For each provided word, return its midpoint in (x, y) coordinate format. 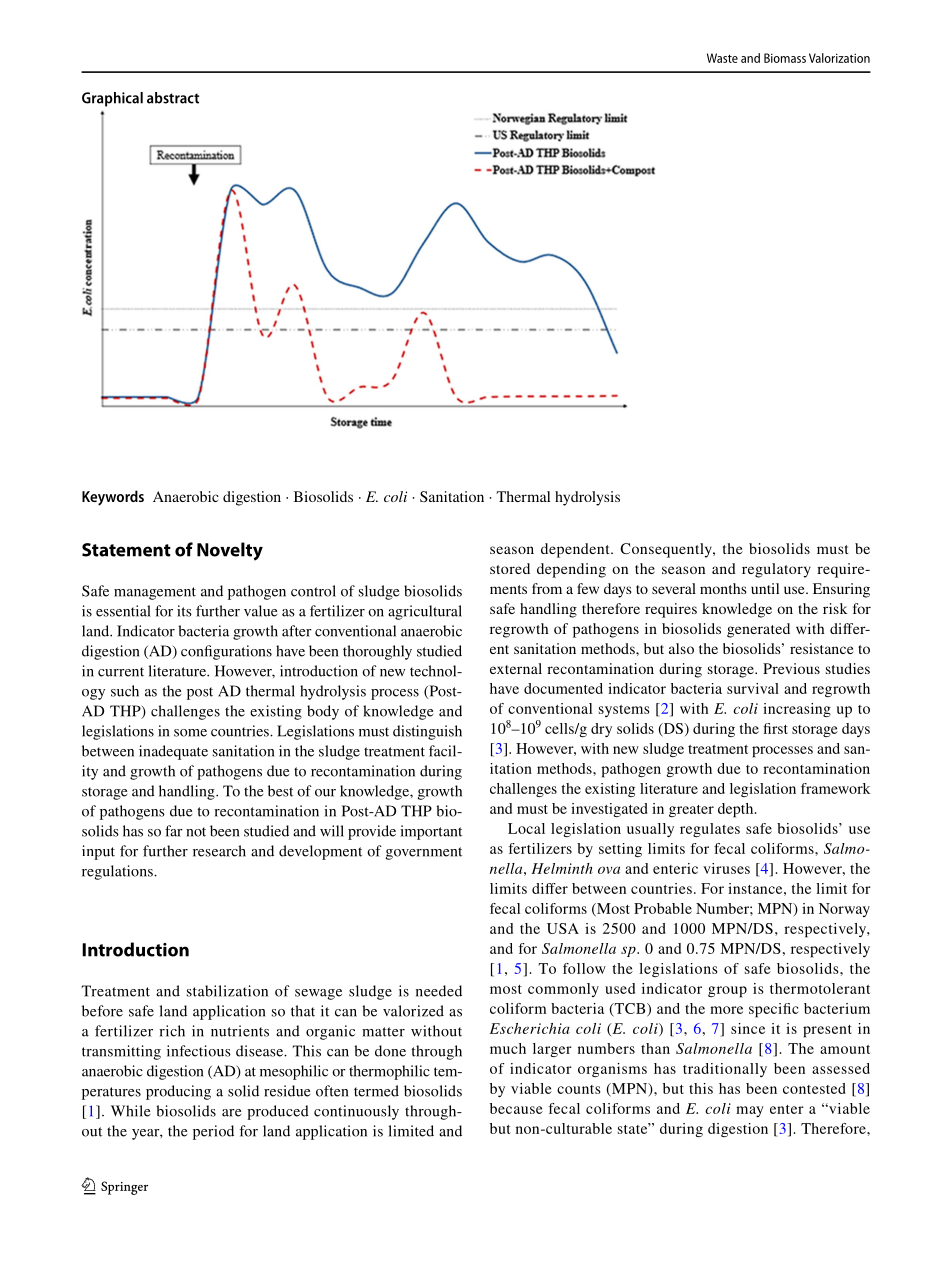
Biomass (785, 58)
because (516, 1108)
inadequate (173, 752)
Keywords (113, 498)
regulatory (776, 570)
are (231, 1113)
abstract (173, 98)
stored (510, 568)
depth (737, 810)
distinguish (427, 732)
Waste (722, 58)
